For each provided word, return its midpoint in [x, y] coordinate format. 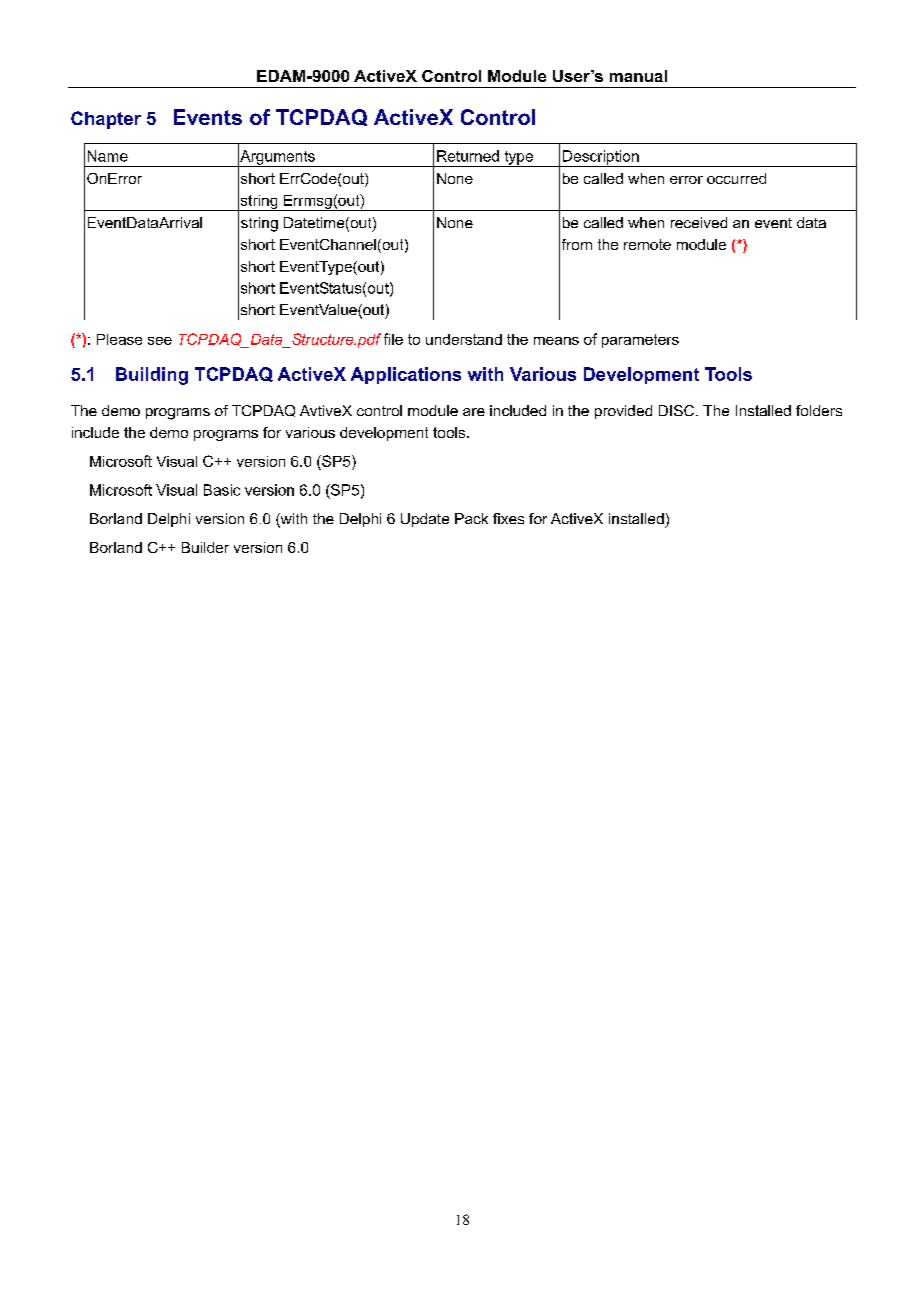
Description [601, 158]
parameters [640, 341]
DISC [678, 410]
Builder [205, 547]
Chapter [106, 120]
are [474, 412]
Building [152, 376]
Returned [468, 156]
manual [638, 76]
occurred [736, 178]
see [160, 341]
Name [108, 156]
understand [464, 339]
